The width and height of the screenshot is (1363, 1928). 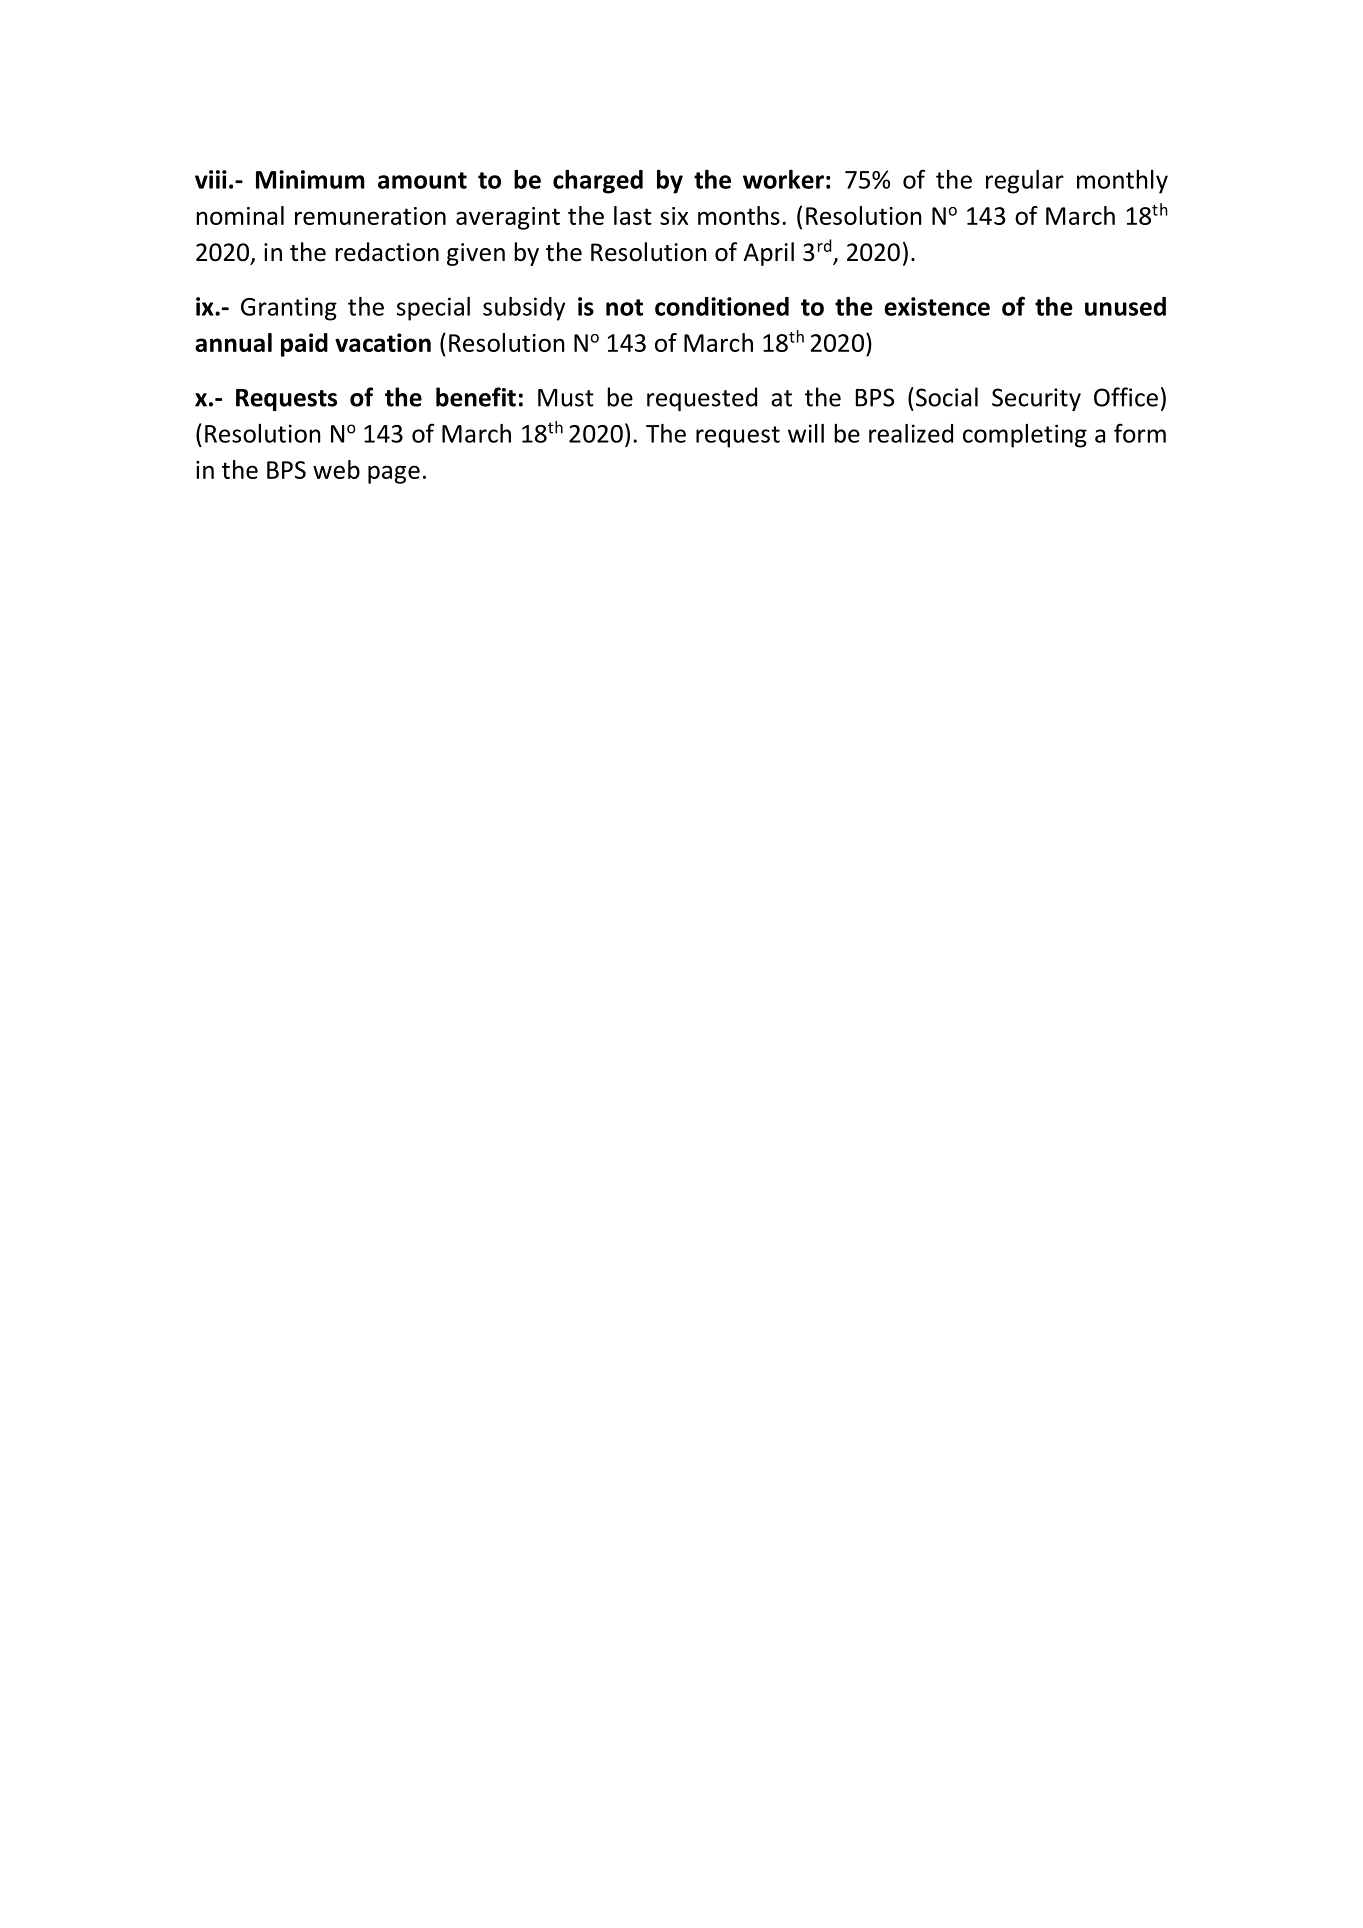 What do you see at coordinates (304, 345) in the screenshot?
I see `paid` at bounding box center [304, 345].
